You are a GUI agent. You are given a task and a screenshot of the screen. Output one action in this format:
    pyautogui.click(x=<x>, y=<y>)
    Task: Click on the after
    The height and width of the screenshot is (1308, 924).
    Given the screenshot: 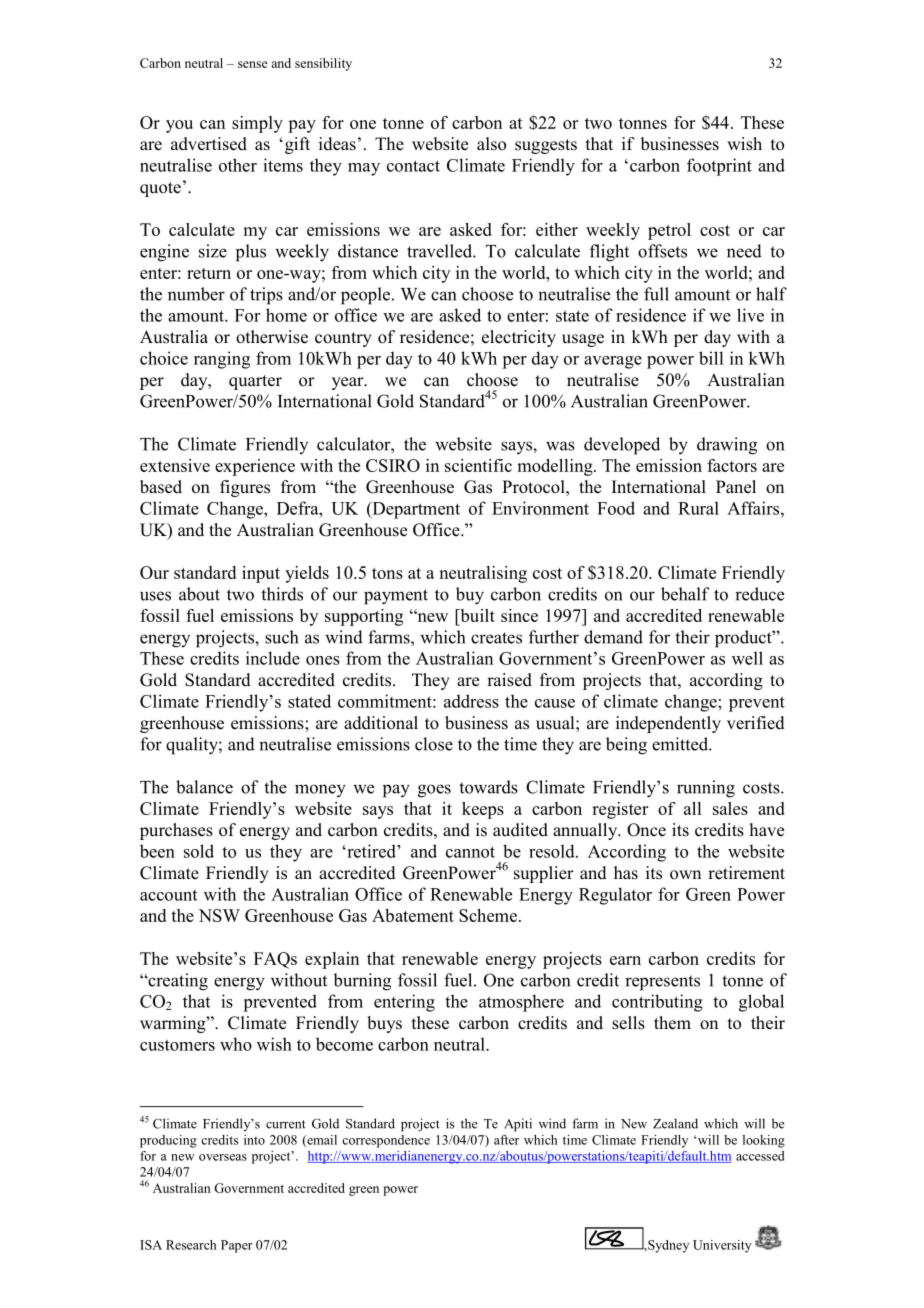 What is the action you would take?
    pyautogui.click(x=506, y=1140)
